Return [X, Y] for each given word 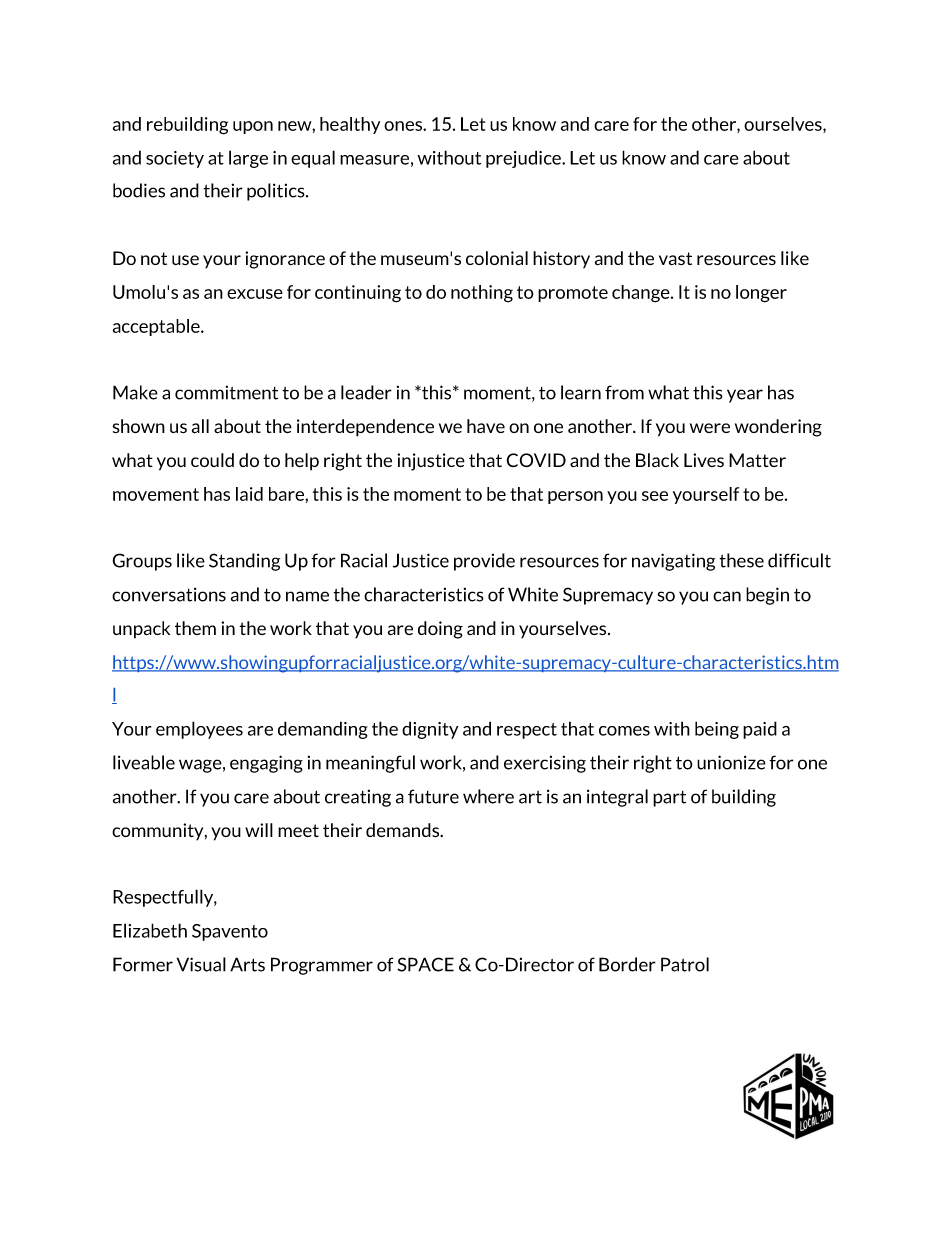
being [717, 730]
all [200, 426]
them [195, 628]
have [486, 426]
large [248, 159]
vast [675, 259]
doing [440, 630]
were [710, 428]
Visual [201, 964]
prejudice [524, 159]
